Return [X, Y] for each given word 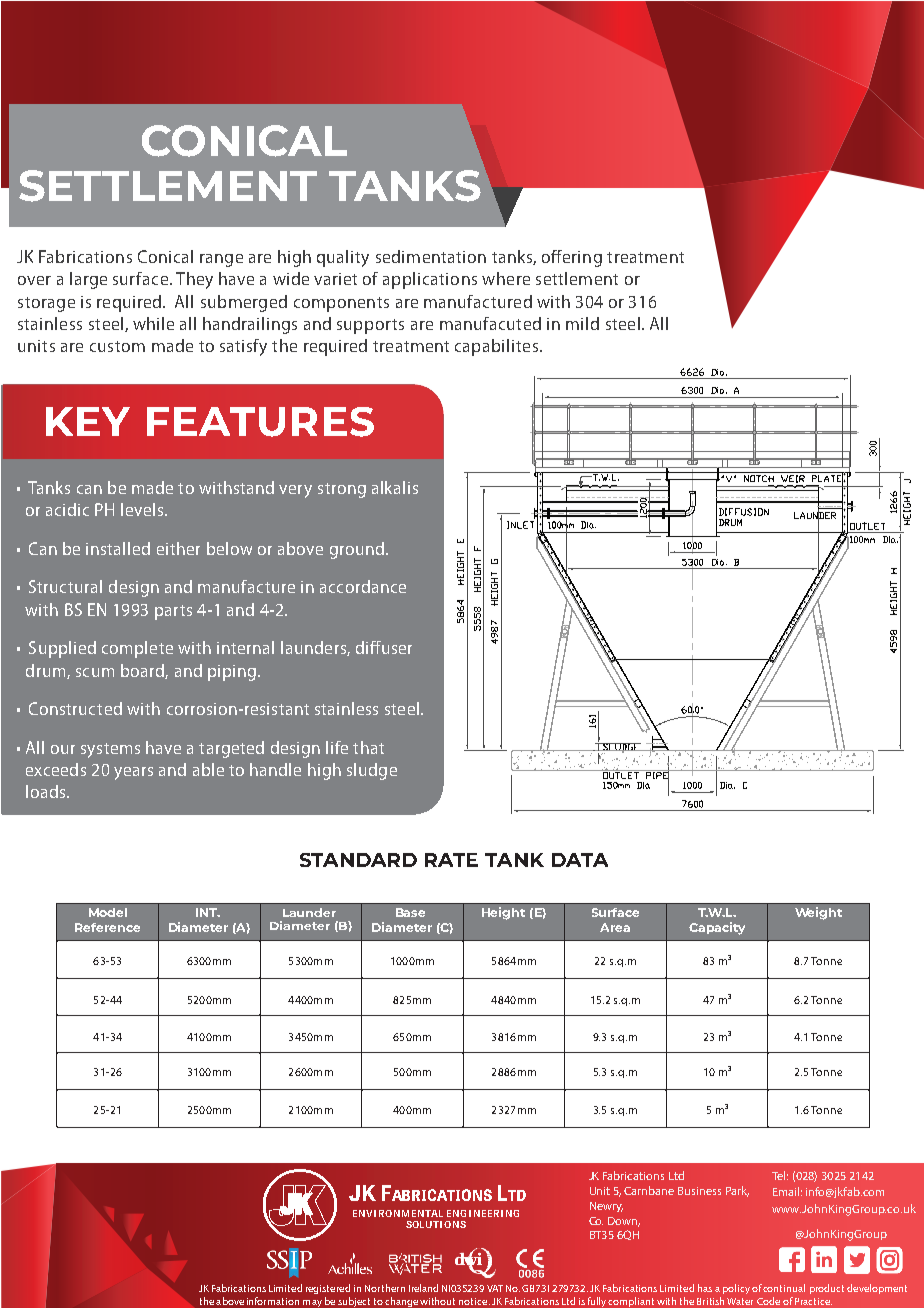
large [88, 280]
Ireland [423, 1288]
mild [582, 323]
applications [430, 280]
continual [784, 1288]
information [273, 1301]
